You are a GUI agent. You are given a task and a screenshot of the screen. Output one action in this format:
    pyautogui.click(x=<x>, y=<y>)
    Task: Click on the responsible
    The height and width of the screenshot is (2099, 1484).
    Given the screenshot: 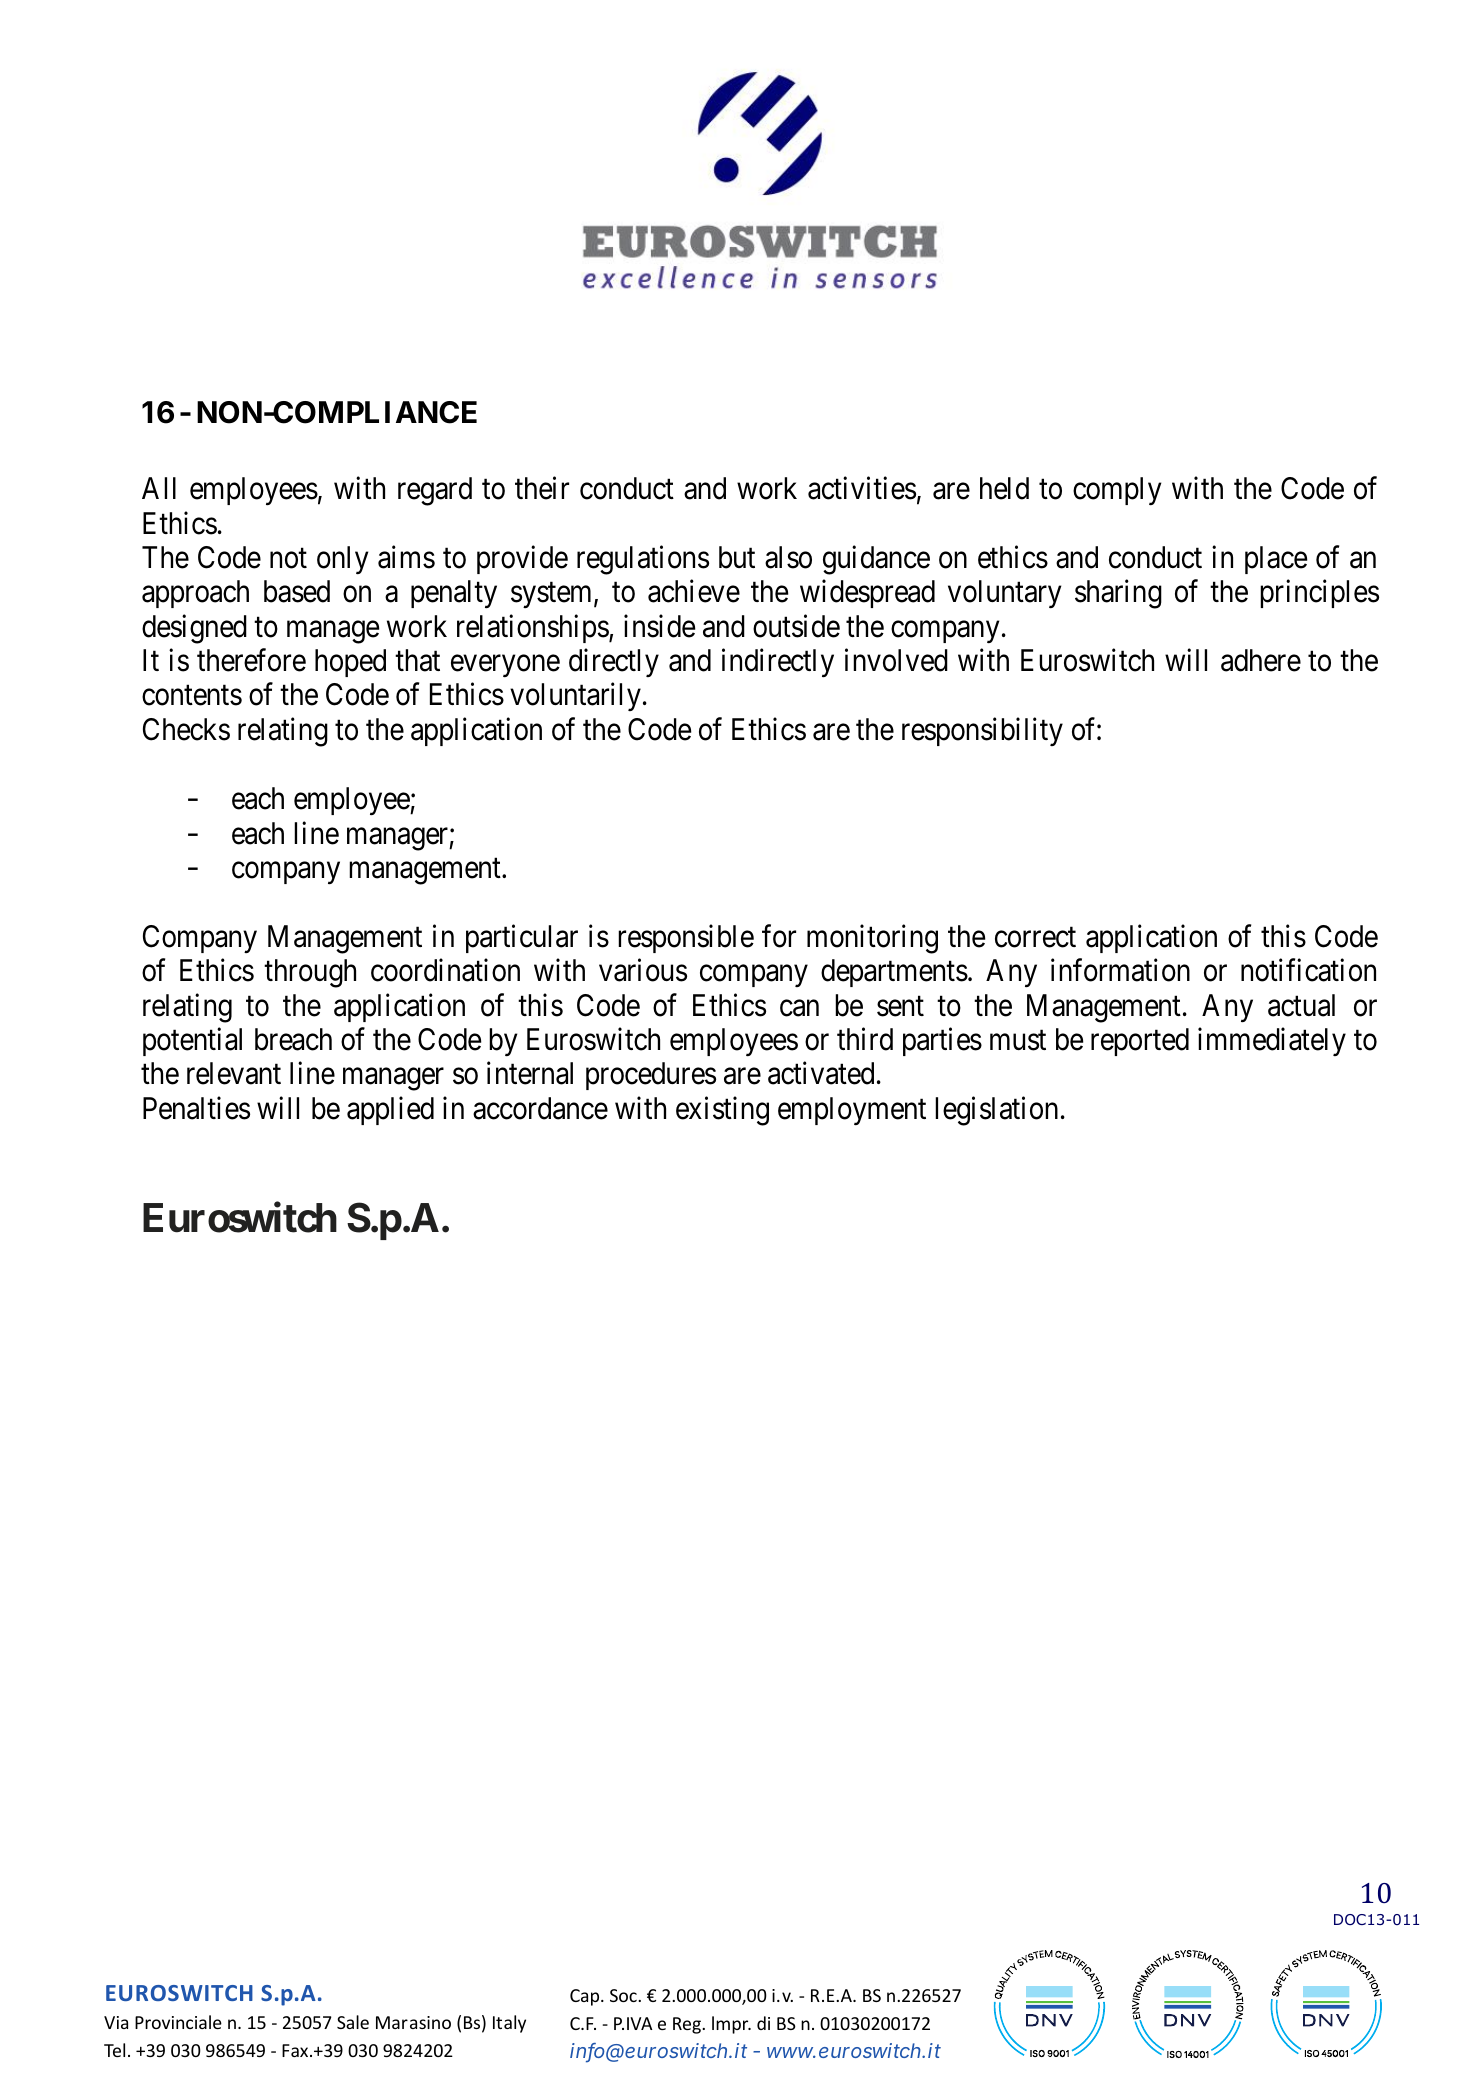 What is the action you would take?
    pyautogui.click(x=686, y=938)
